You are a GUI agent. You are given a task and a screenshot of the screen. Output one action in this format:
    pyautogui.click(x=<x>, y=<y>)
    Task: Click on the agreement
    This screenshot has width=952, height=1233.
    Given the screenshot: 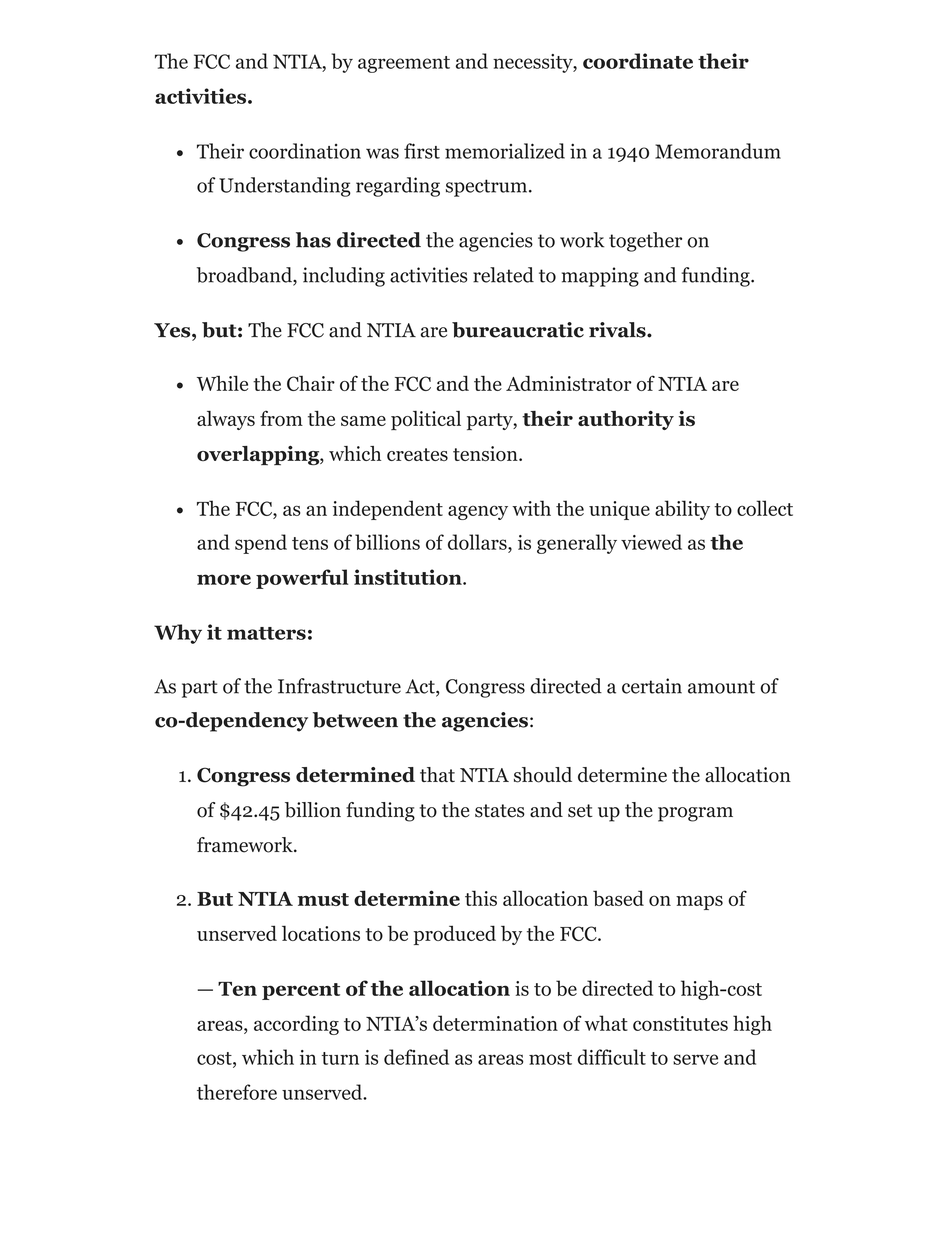 What is the action you would take?
    pyautogui.click(x=404, y=64)
